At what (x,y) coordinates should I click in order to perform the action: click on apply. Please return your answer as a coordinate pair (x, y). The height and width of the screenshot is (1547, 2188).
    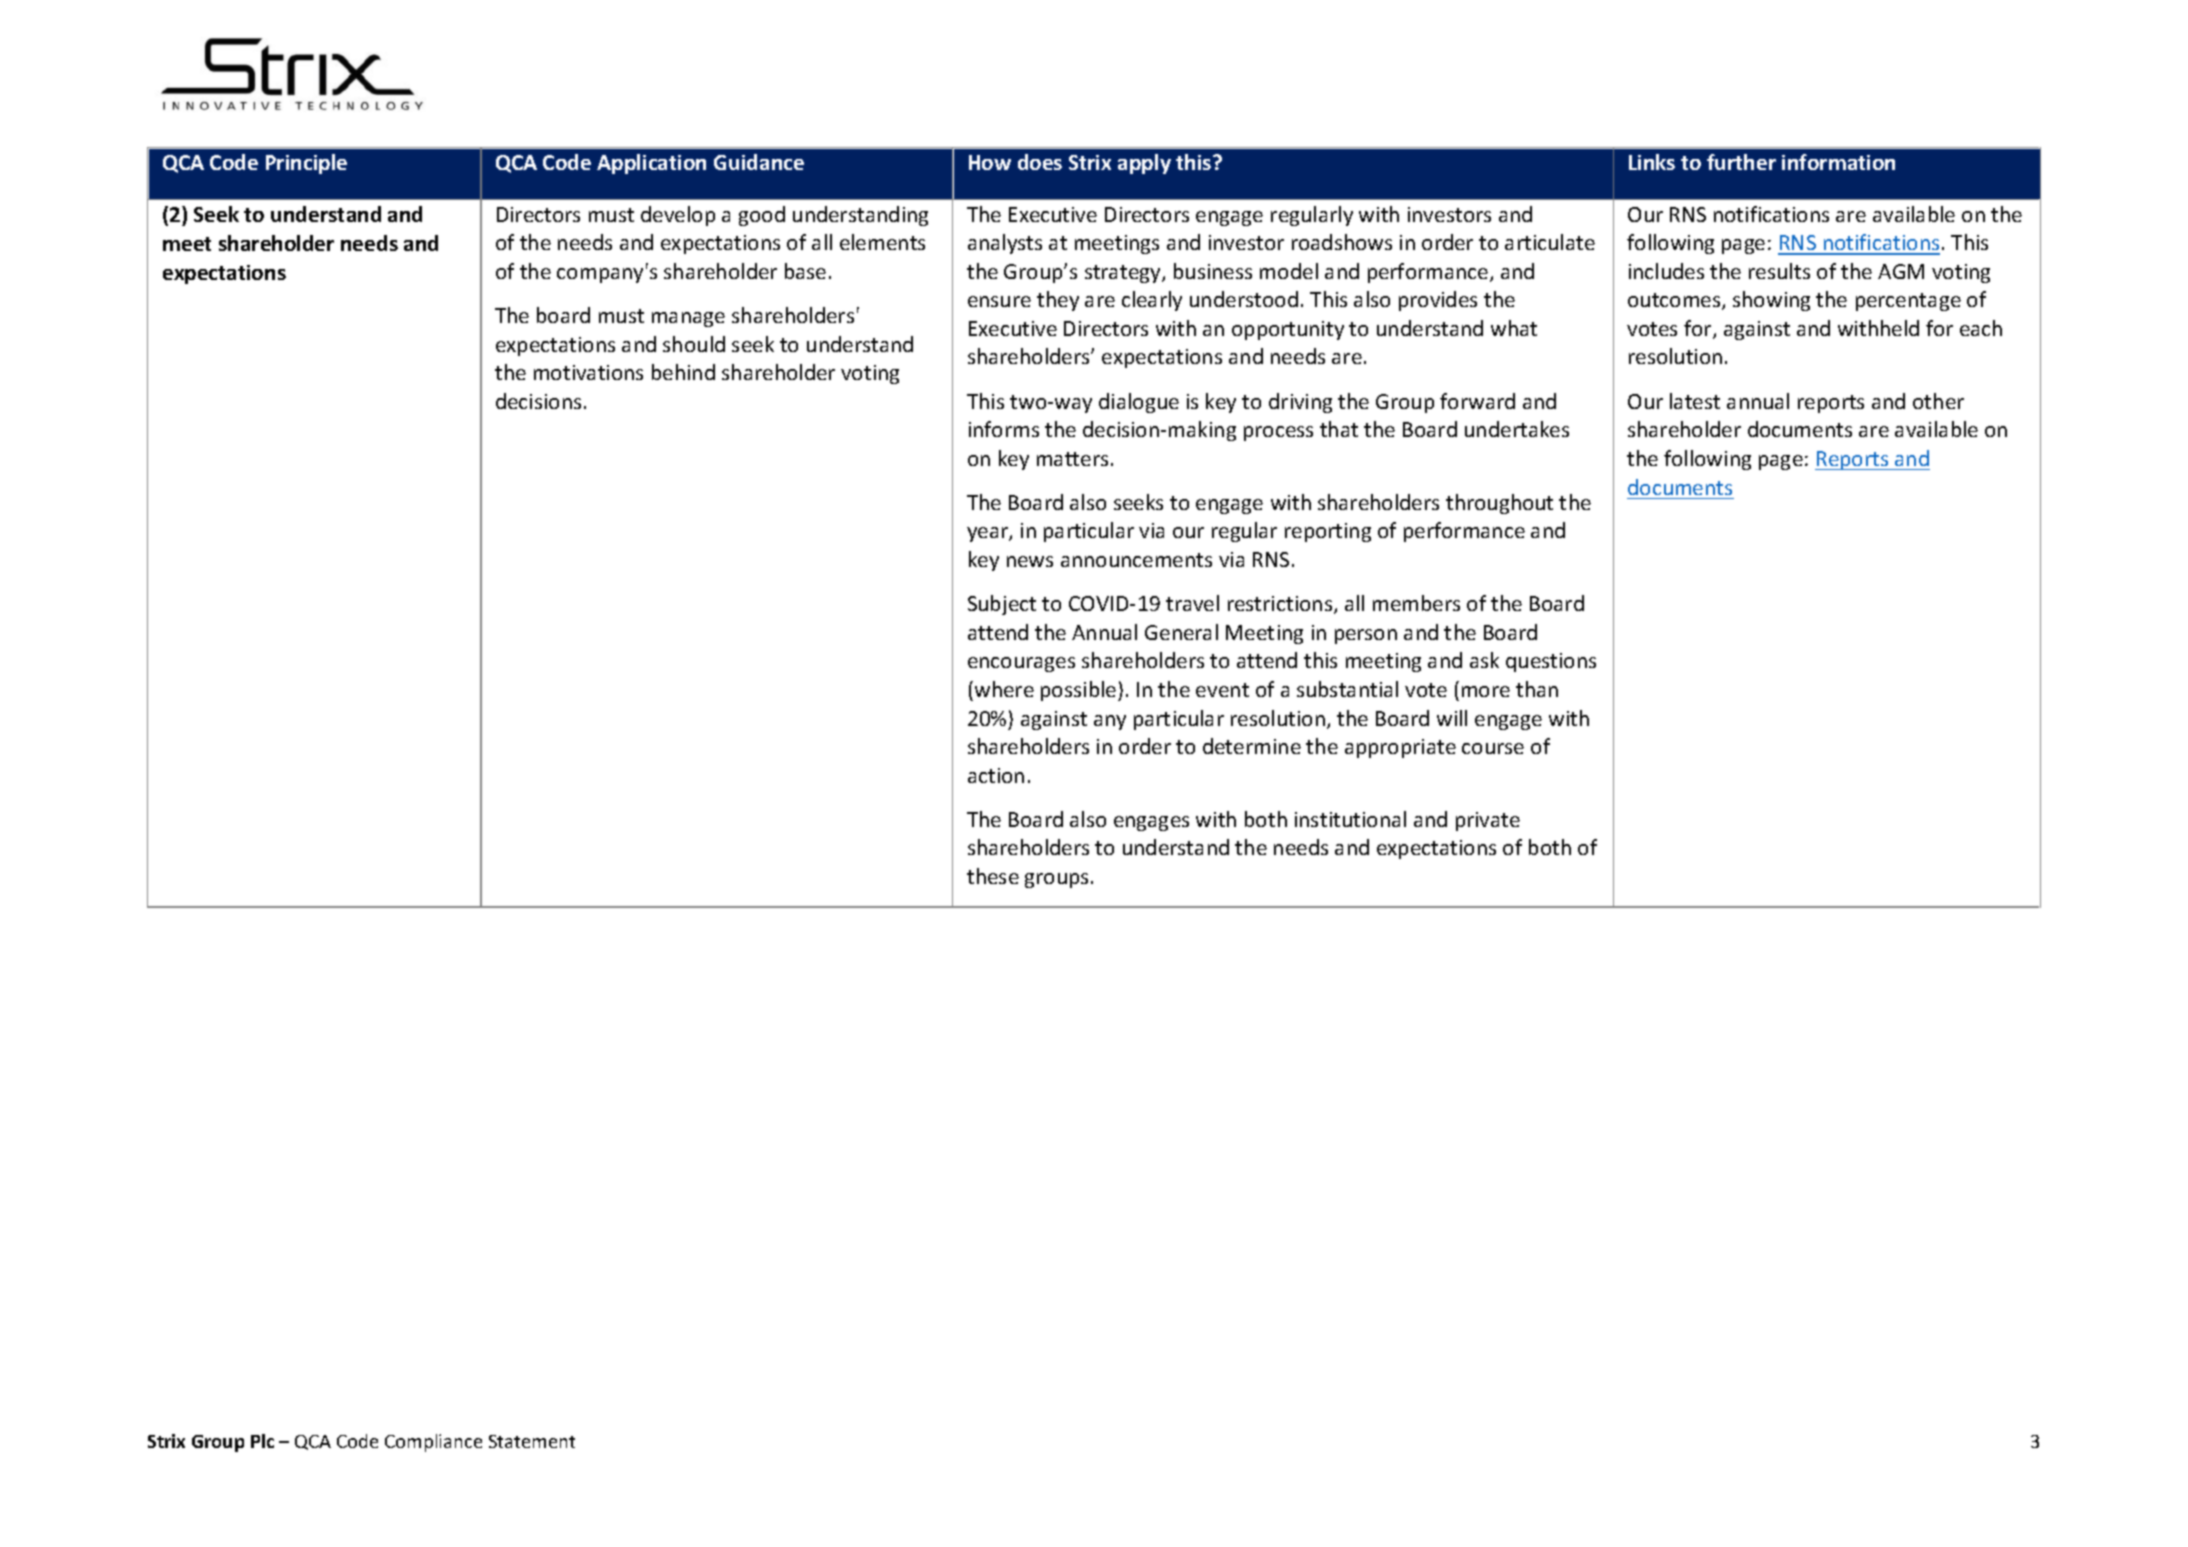
    Looking at the image, I should click on (1144, 164).
